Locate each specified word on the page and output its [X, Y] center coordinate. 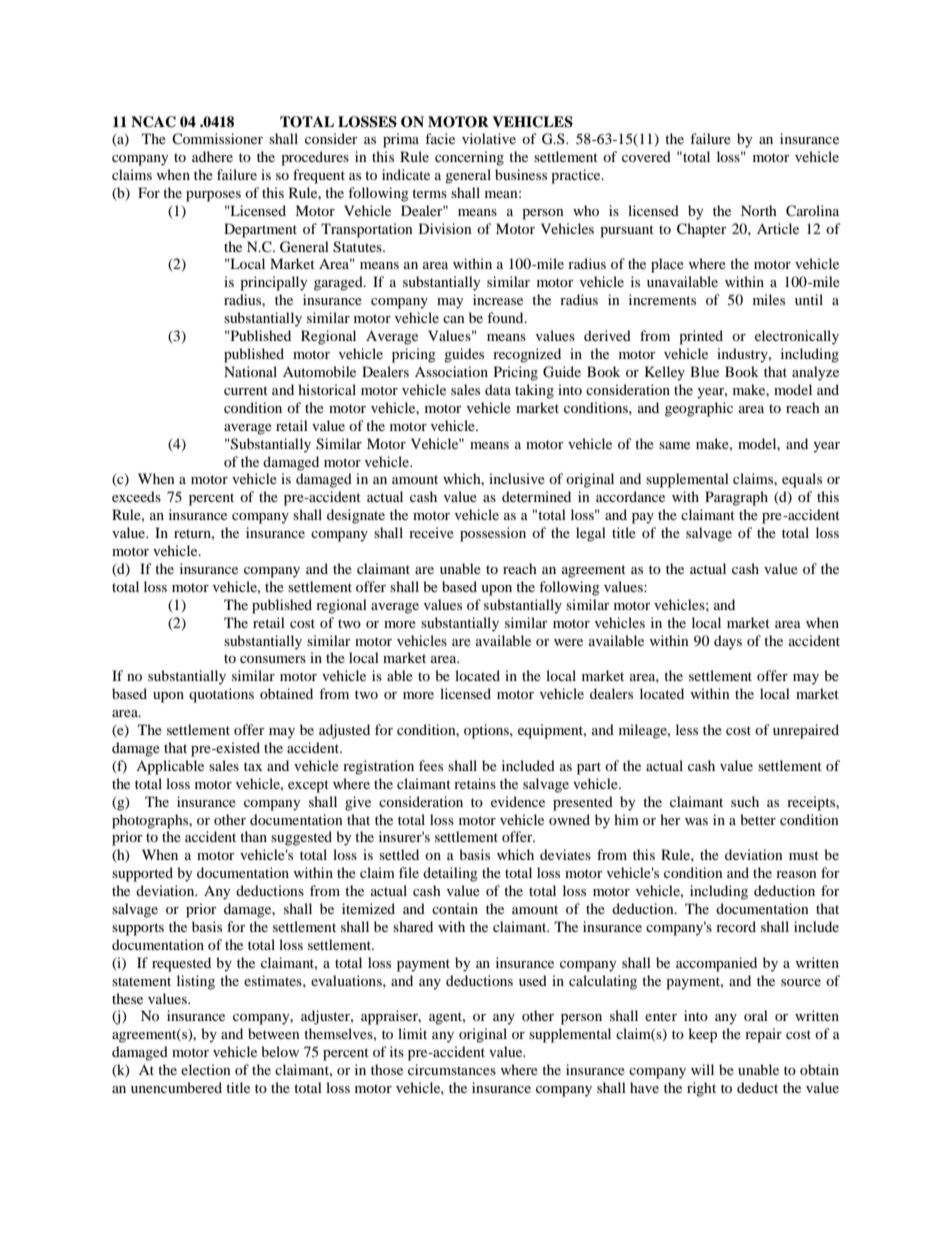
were [568, 642]
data [498, 389]
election [206, 1069]
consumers [273, 659]
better [758, 819]
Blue [704, 371]
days [728, 642]
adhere [212, 156]
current [246, 390]
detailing [450, 874]
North [759, 210]
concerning [469, 158]
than [253, 836]
